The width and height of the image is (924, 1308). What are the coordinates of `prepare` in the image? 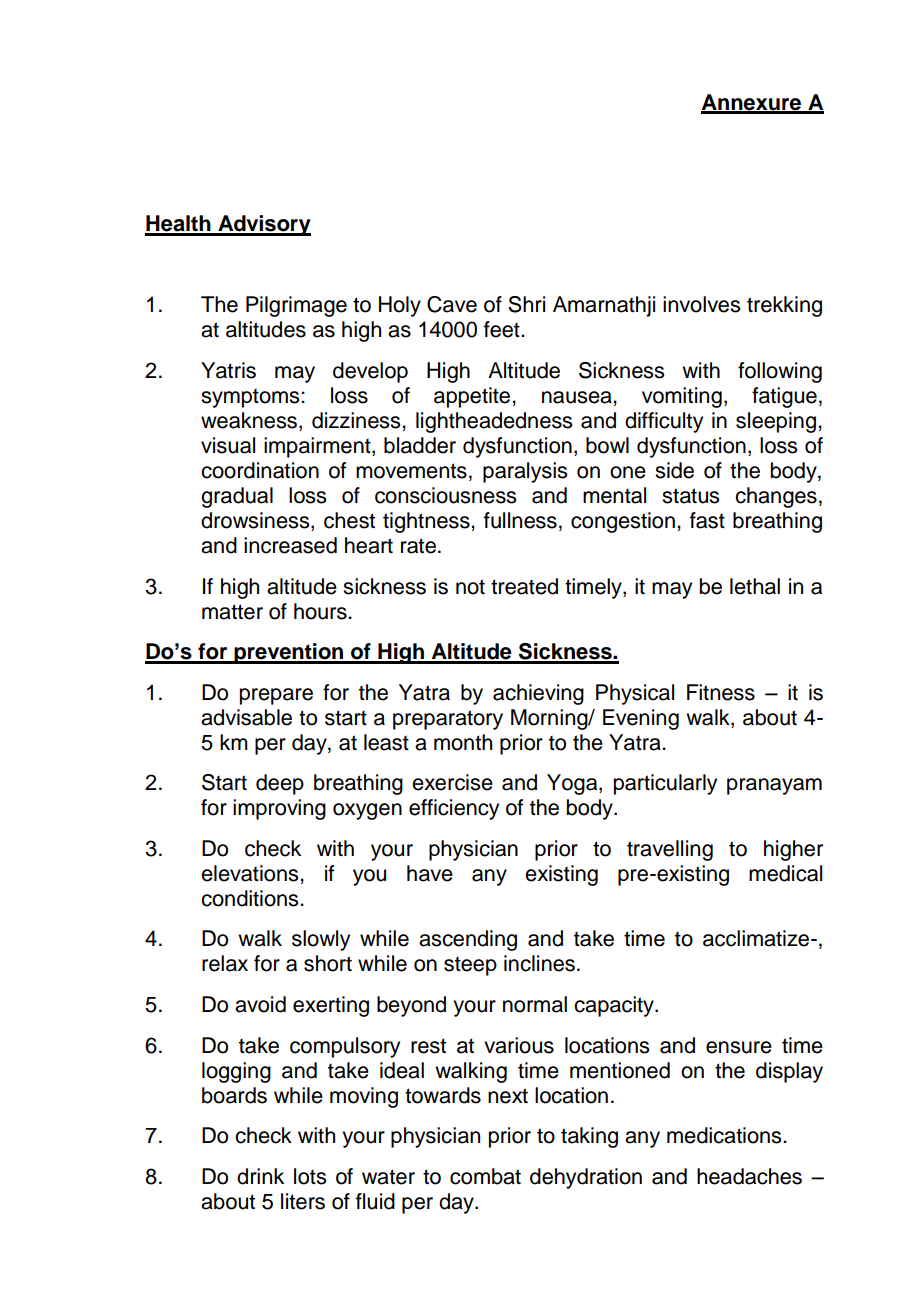 It's located at (276, 696).
